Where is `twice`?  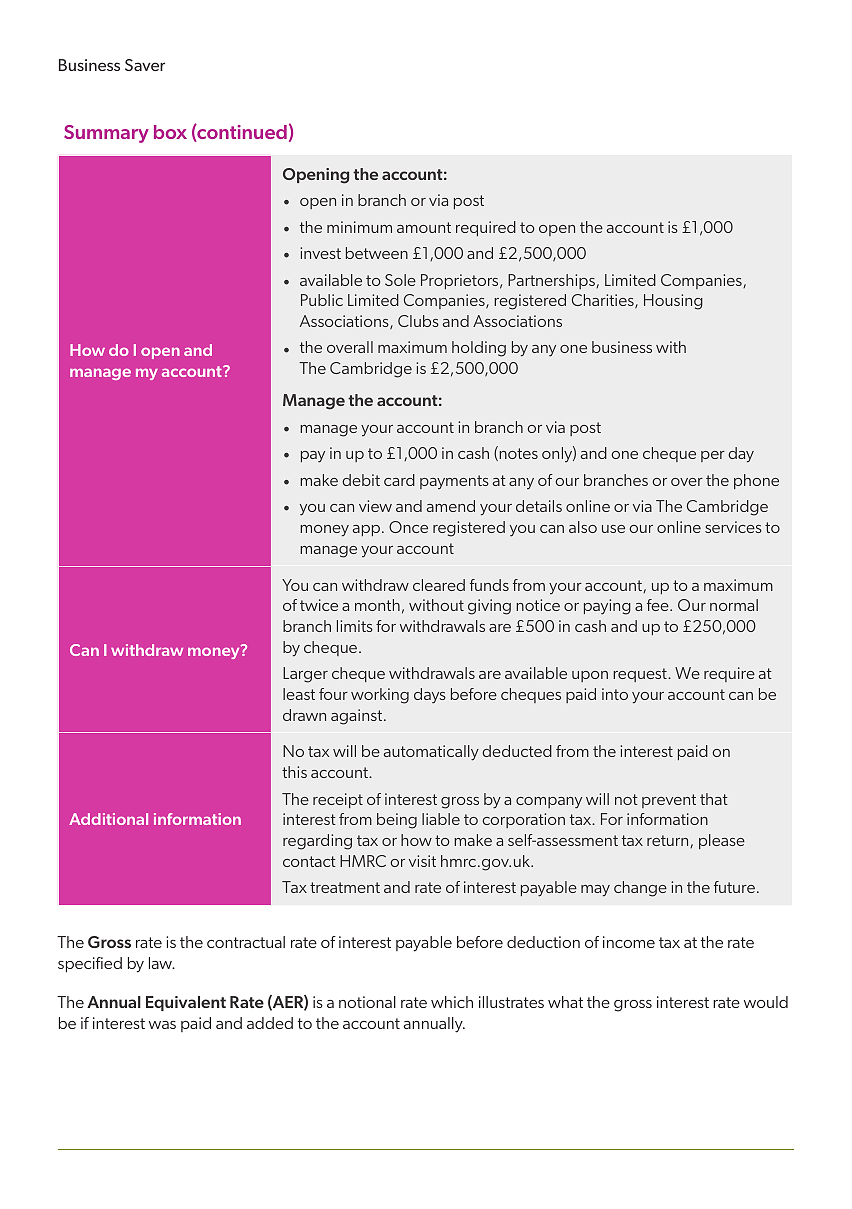 twice is located at coordinates (319, 605).
